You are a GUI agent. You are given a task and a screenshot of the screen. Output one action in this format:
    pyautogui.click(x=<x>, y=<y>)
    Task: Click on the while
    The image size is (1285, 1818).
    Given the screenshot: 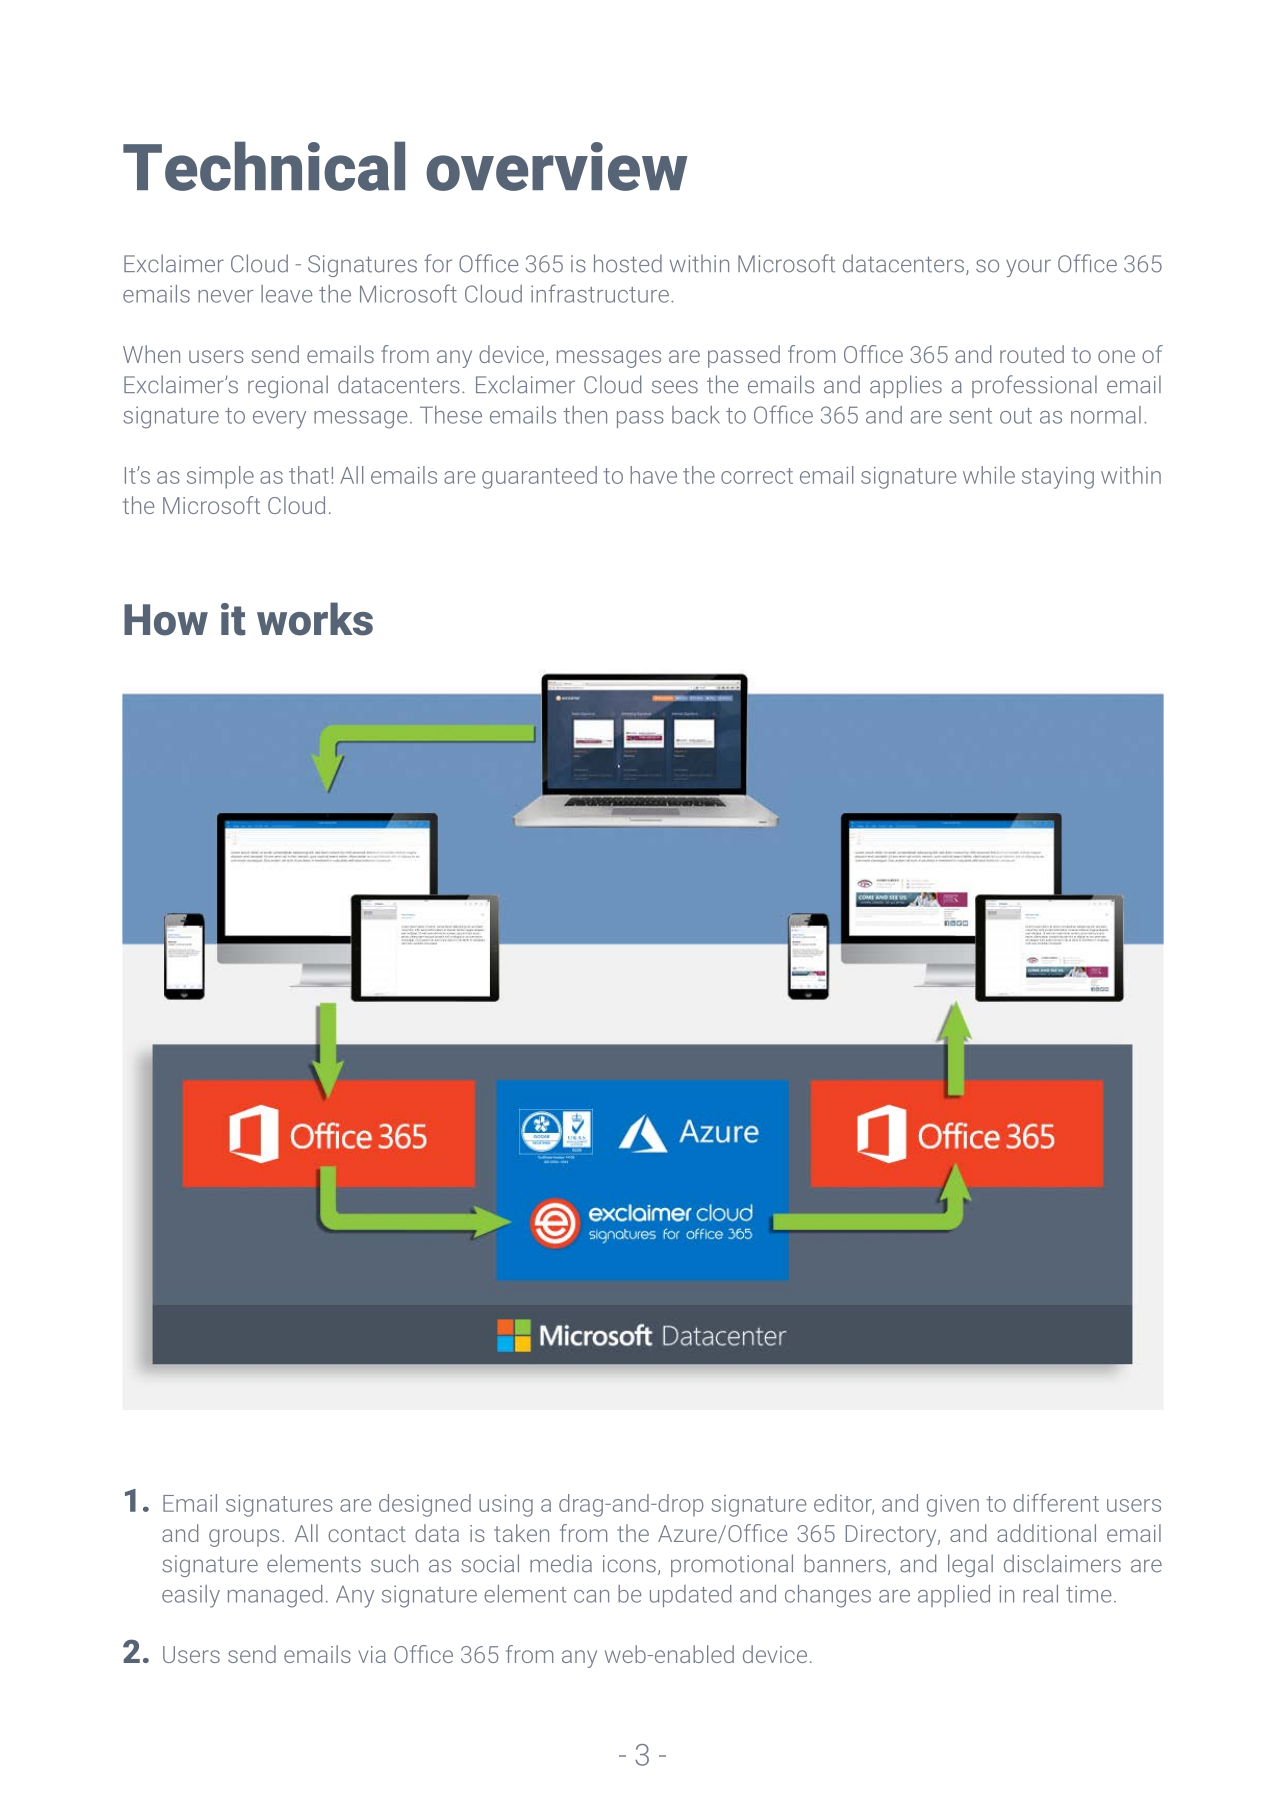 What is the action you would take?
    pyautogui.click(x=989, y=475)
